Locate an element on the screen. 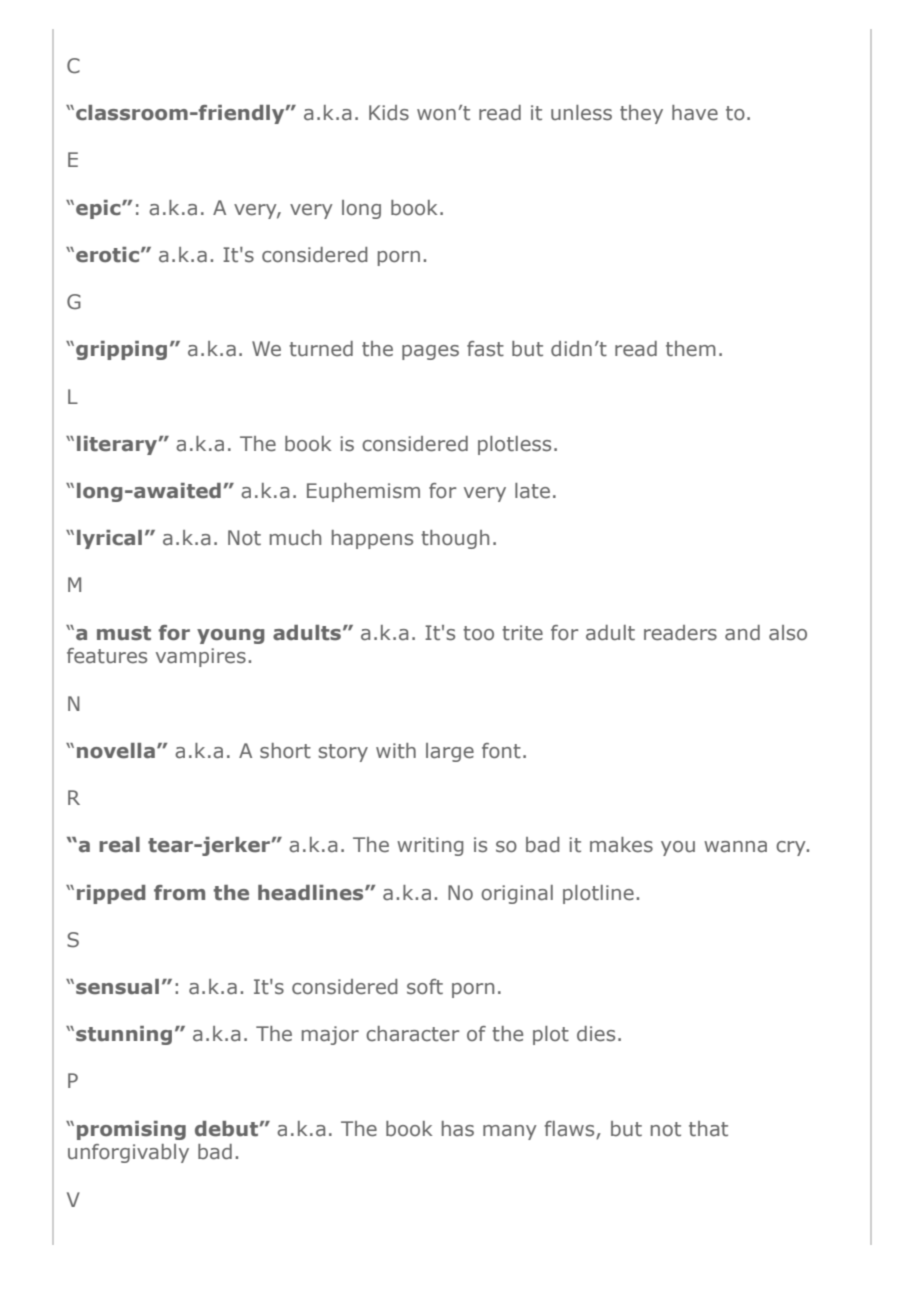 This screenshot has height=1308, width=924. debut is located at coordinates (227, 1129).
